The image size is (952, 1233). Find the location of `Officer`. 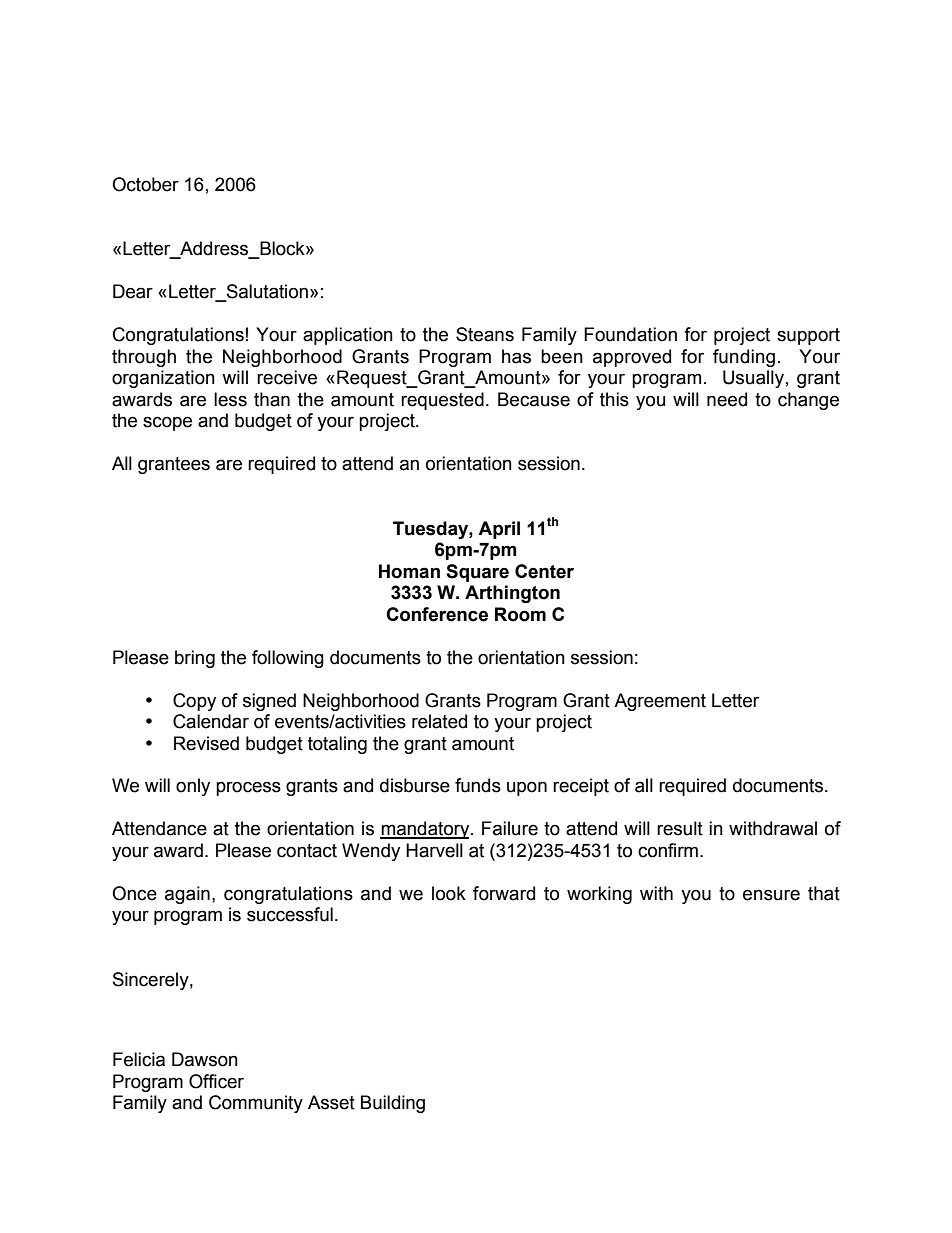

Officer is located at coordinates (216, 1081).
